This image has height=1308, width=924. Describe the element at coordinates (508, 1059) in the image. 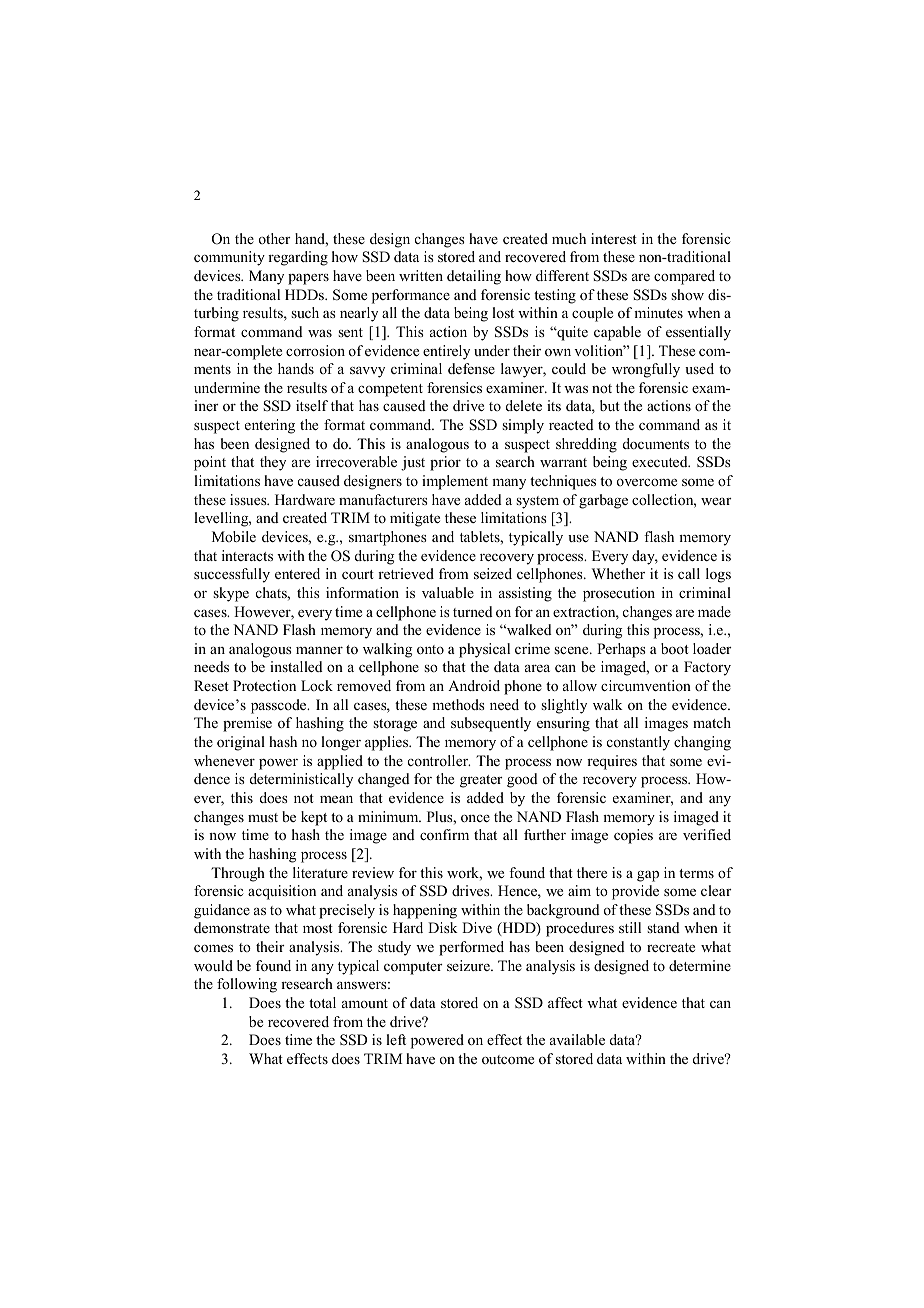

I see `outcome` at that location.
